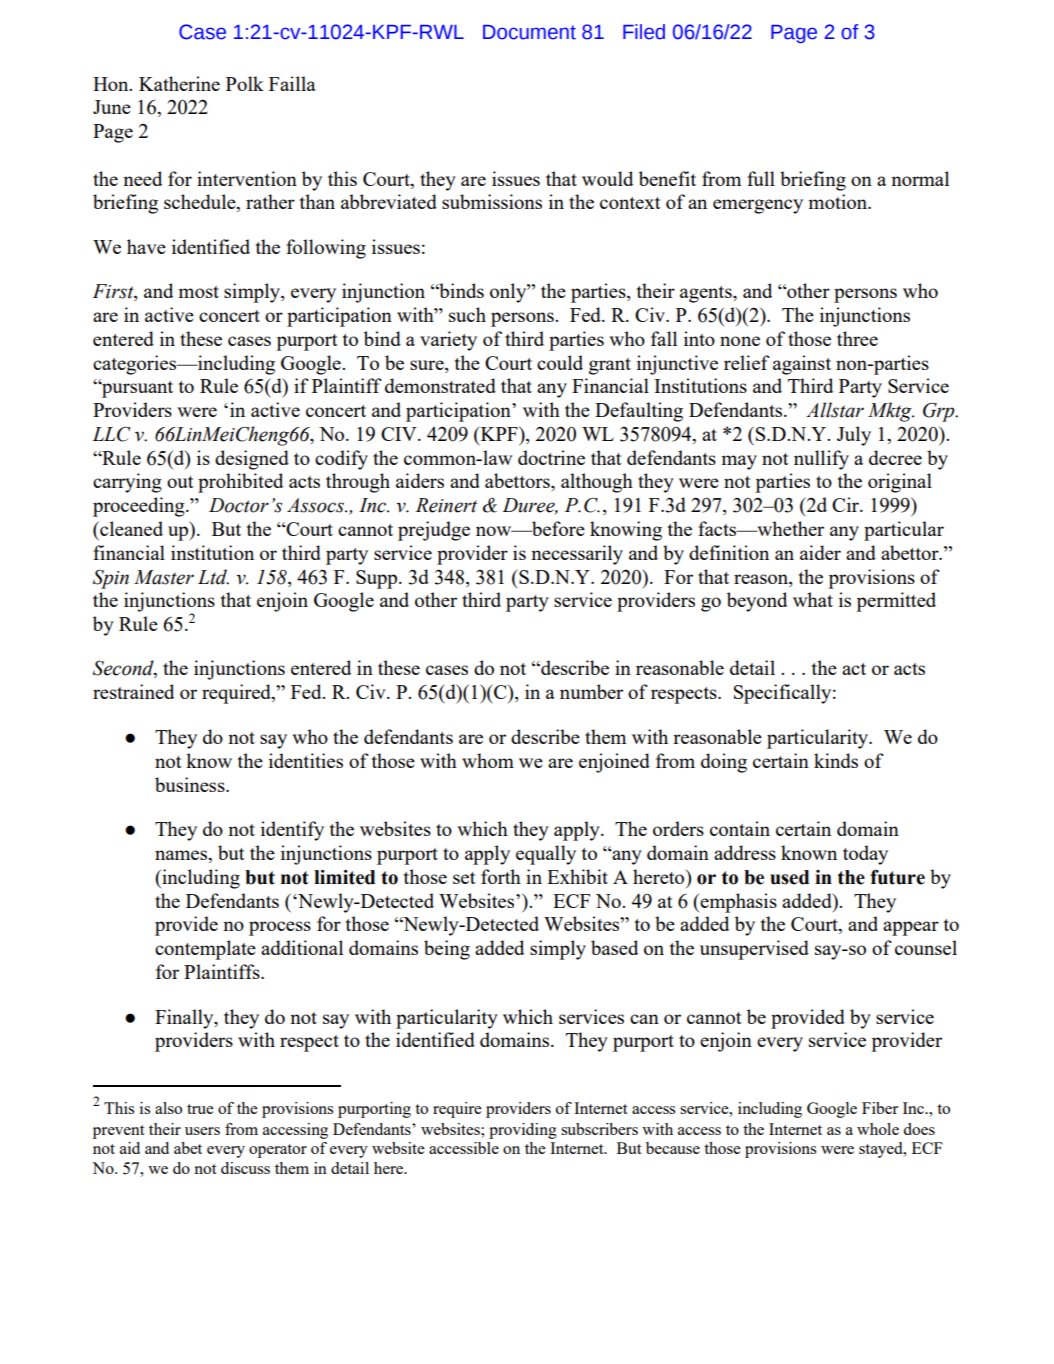  I want to click on designed, so click(252, 460).
